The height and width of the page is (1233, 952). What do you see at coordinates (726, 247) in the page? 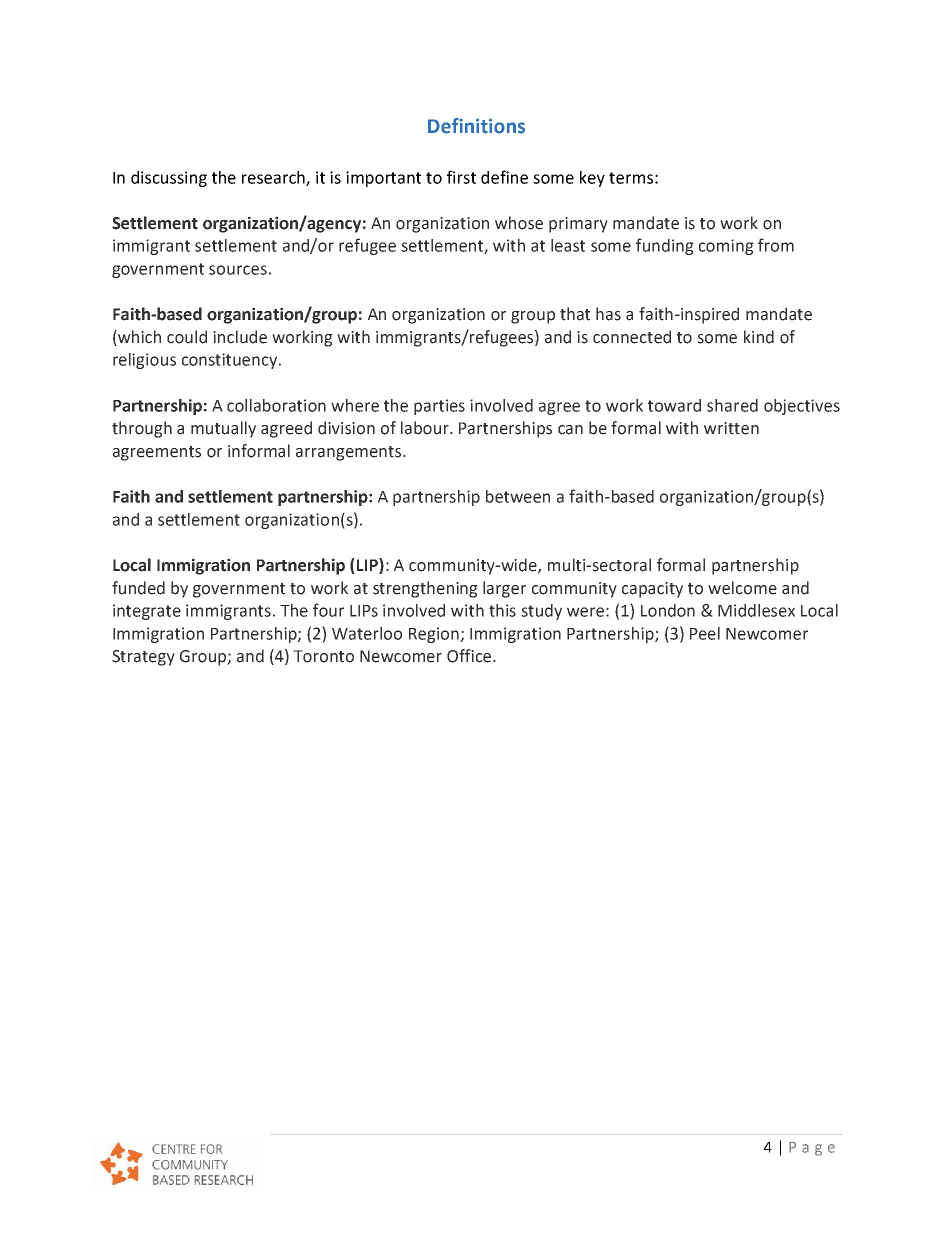
I see `coming` at bounding box center [726, 247].
